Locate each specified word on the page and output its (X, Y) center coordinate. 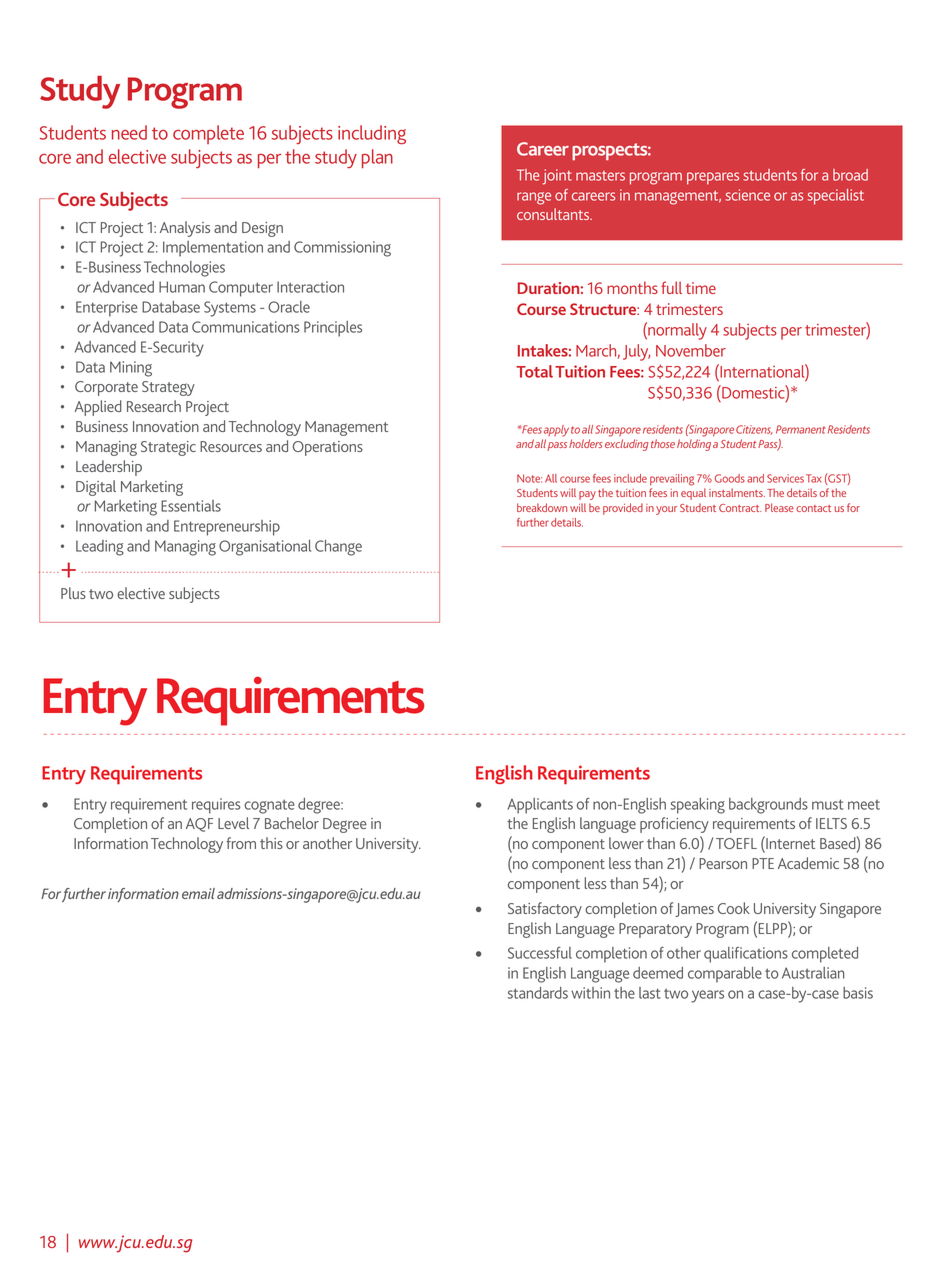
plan (377, 158)
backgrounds (768, 806)
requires (216, 806)
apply (556, 431)
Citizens (754, 430)
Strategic (168, 448)
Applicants (540, 806)
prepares (713, 178)
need (129, 132)
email (198, 893)
